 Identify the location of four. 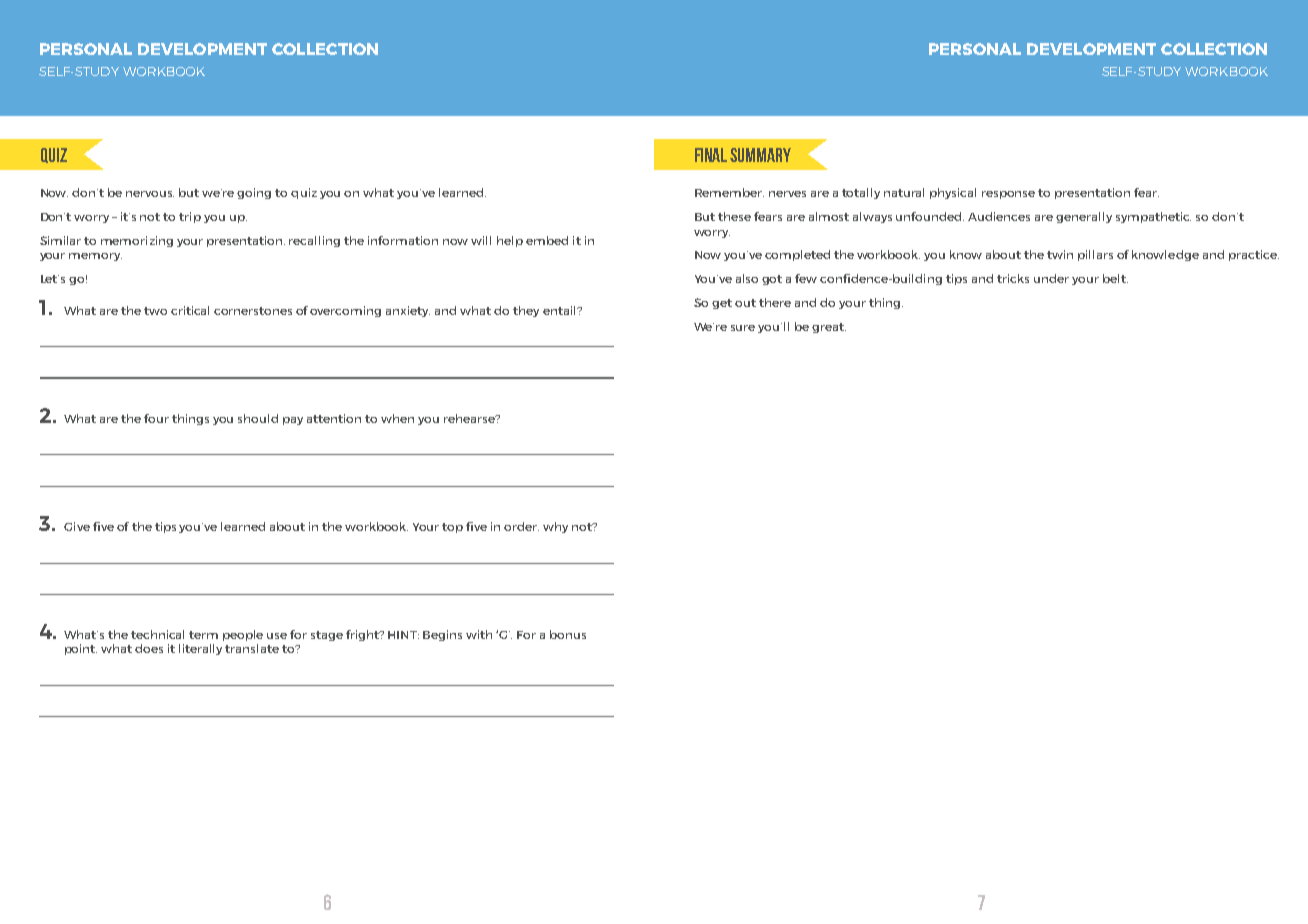
(156, 418).
